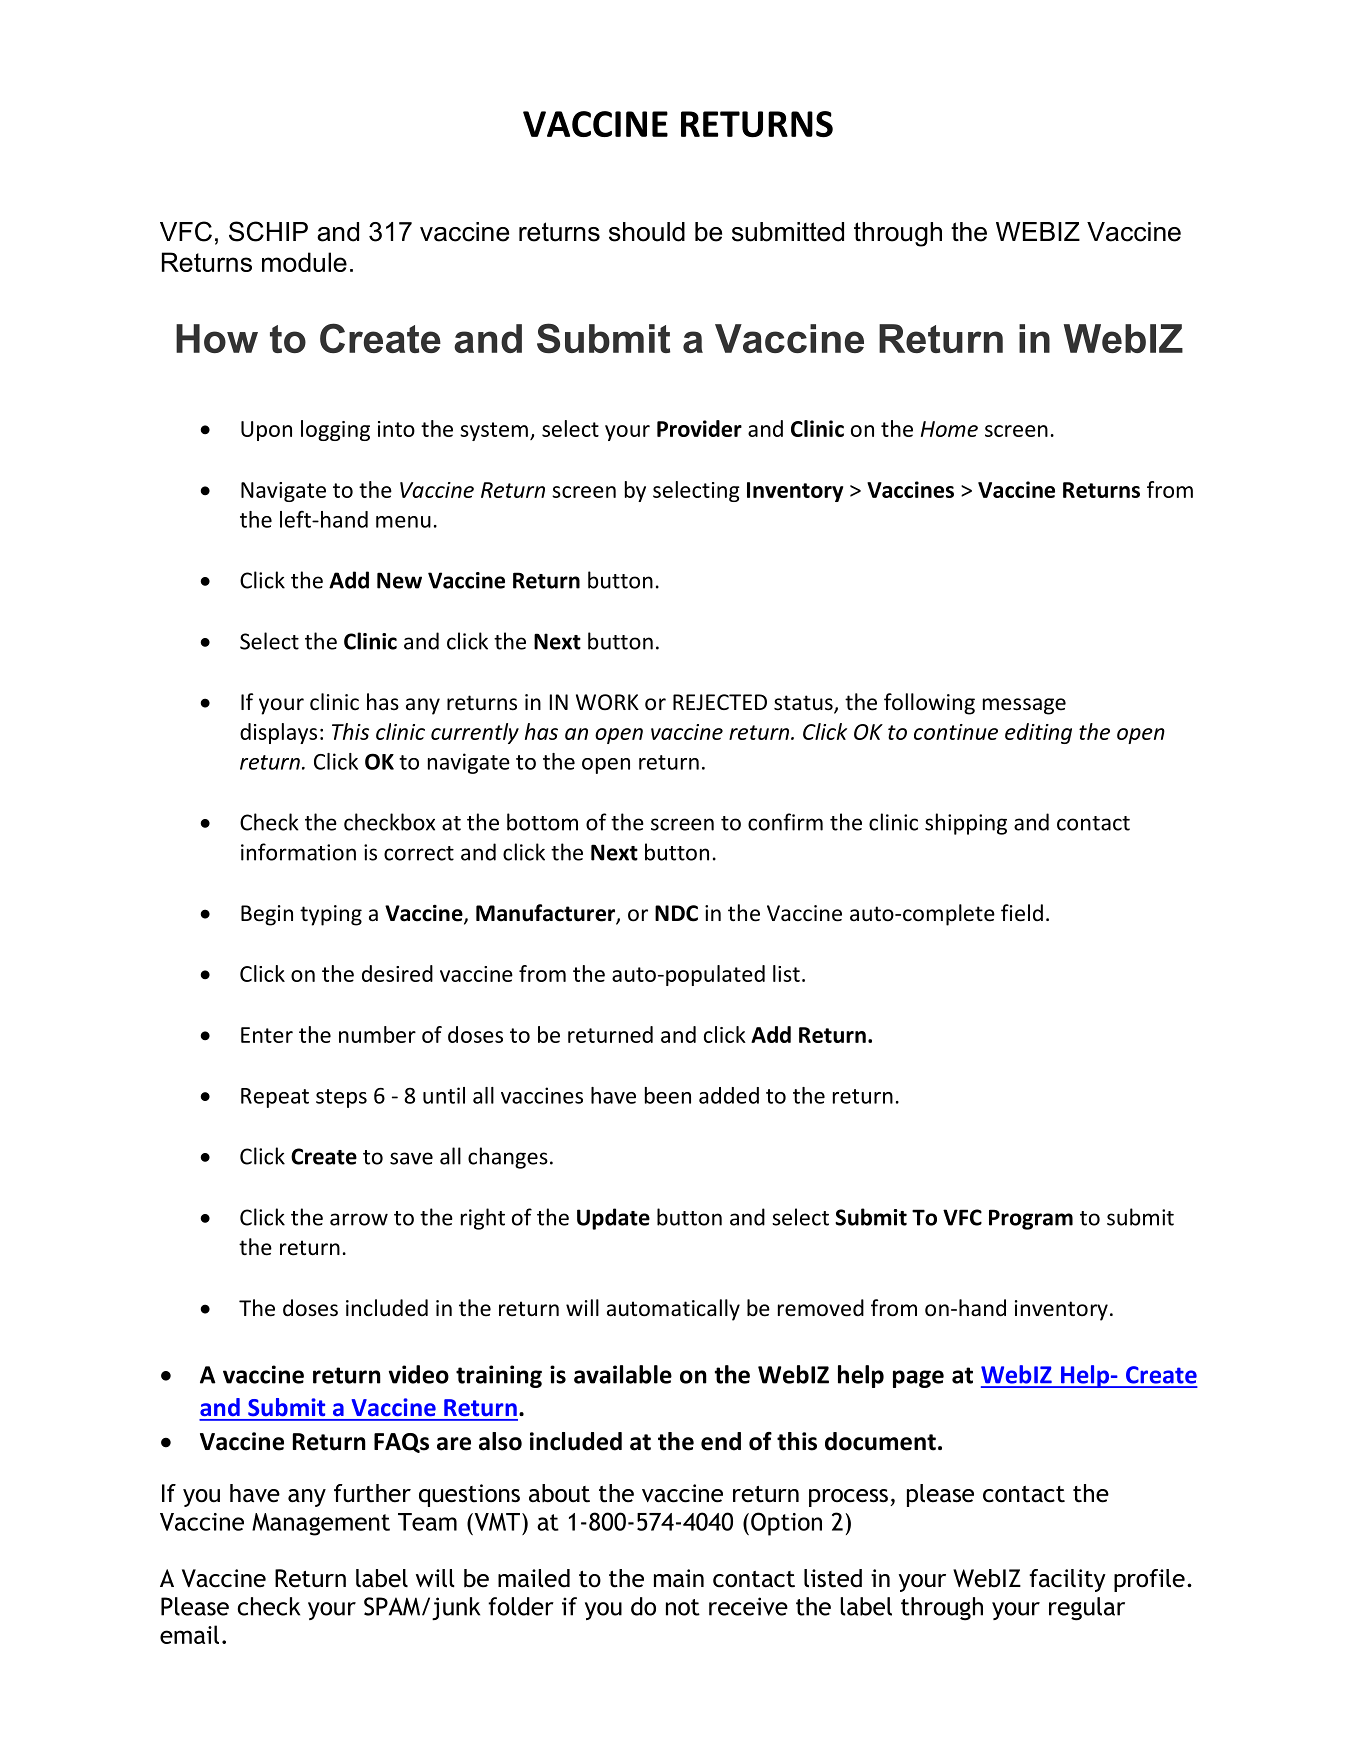 This screenshot has width=1357, height=1756. I want to click on field, so click(1022, 913).
